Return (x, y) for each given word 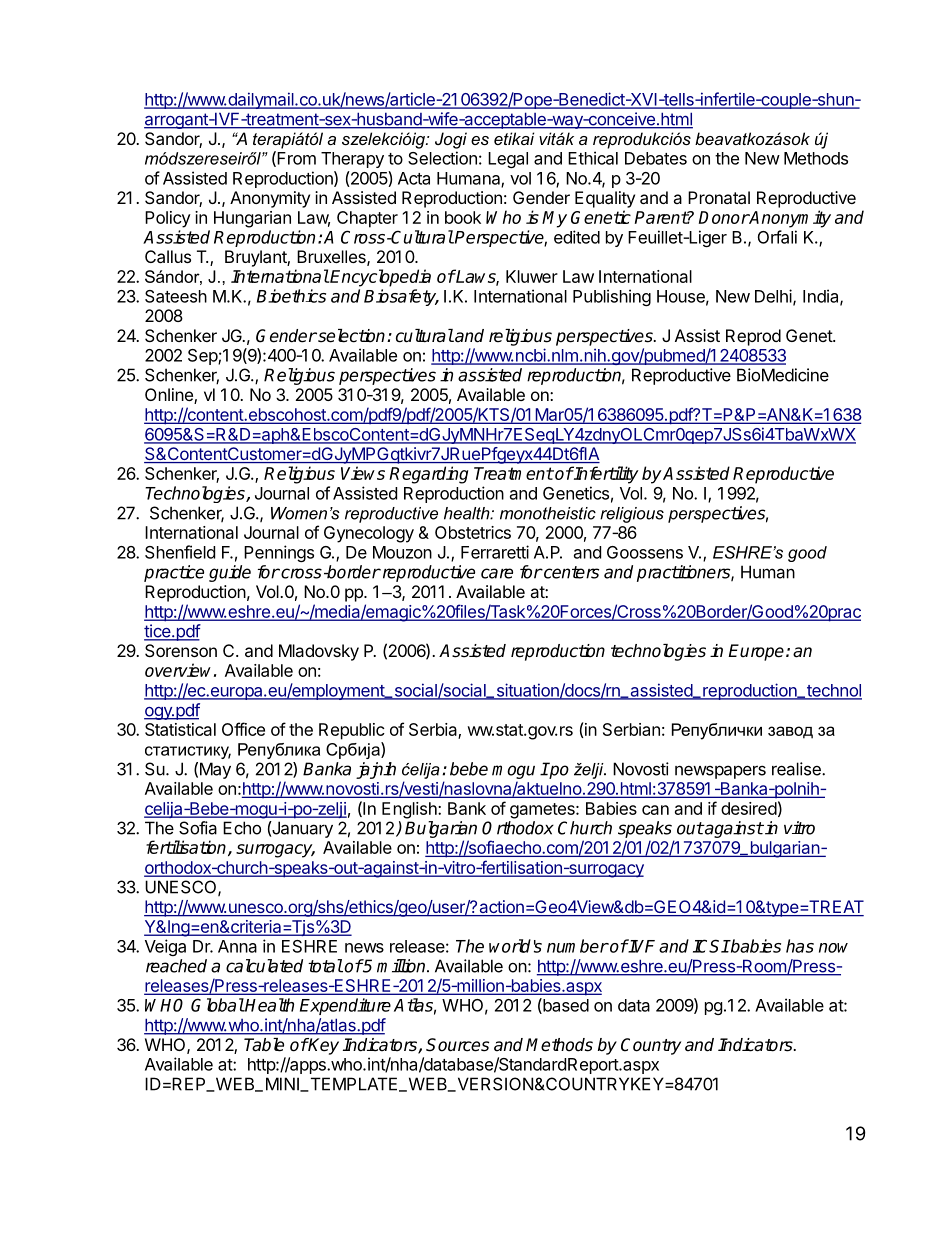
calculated (264, 966)
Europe (756, 652)
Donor (724, 217)
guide (230, 573)
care (497, 573)
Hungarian (252, 219)
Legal (508, 160)
